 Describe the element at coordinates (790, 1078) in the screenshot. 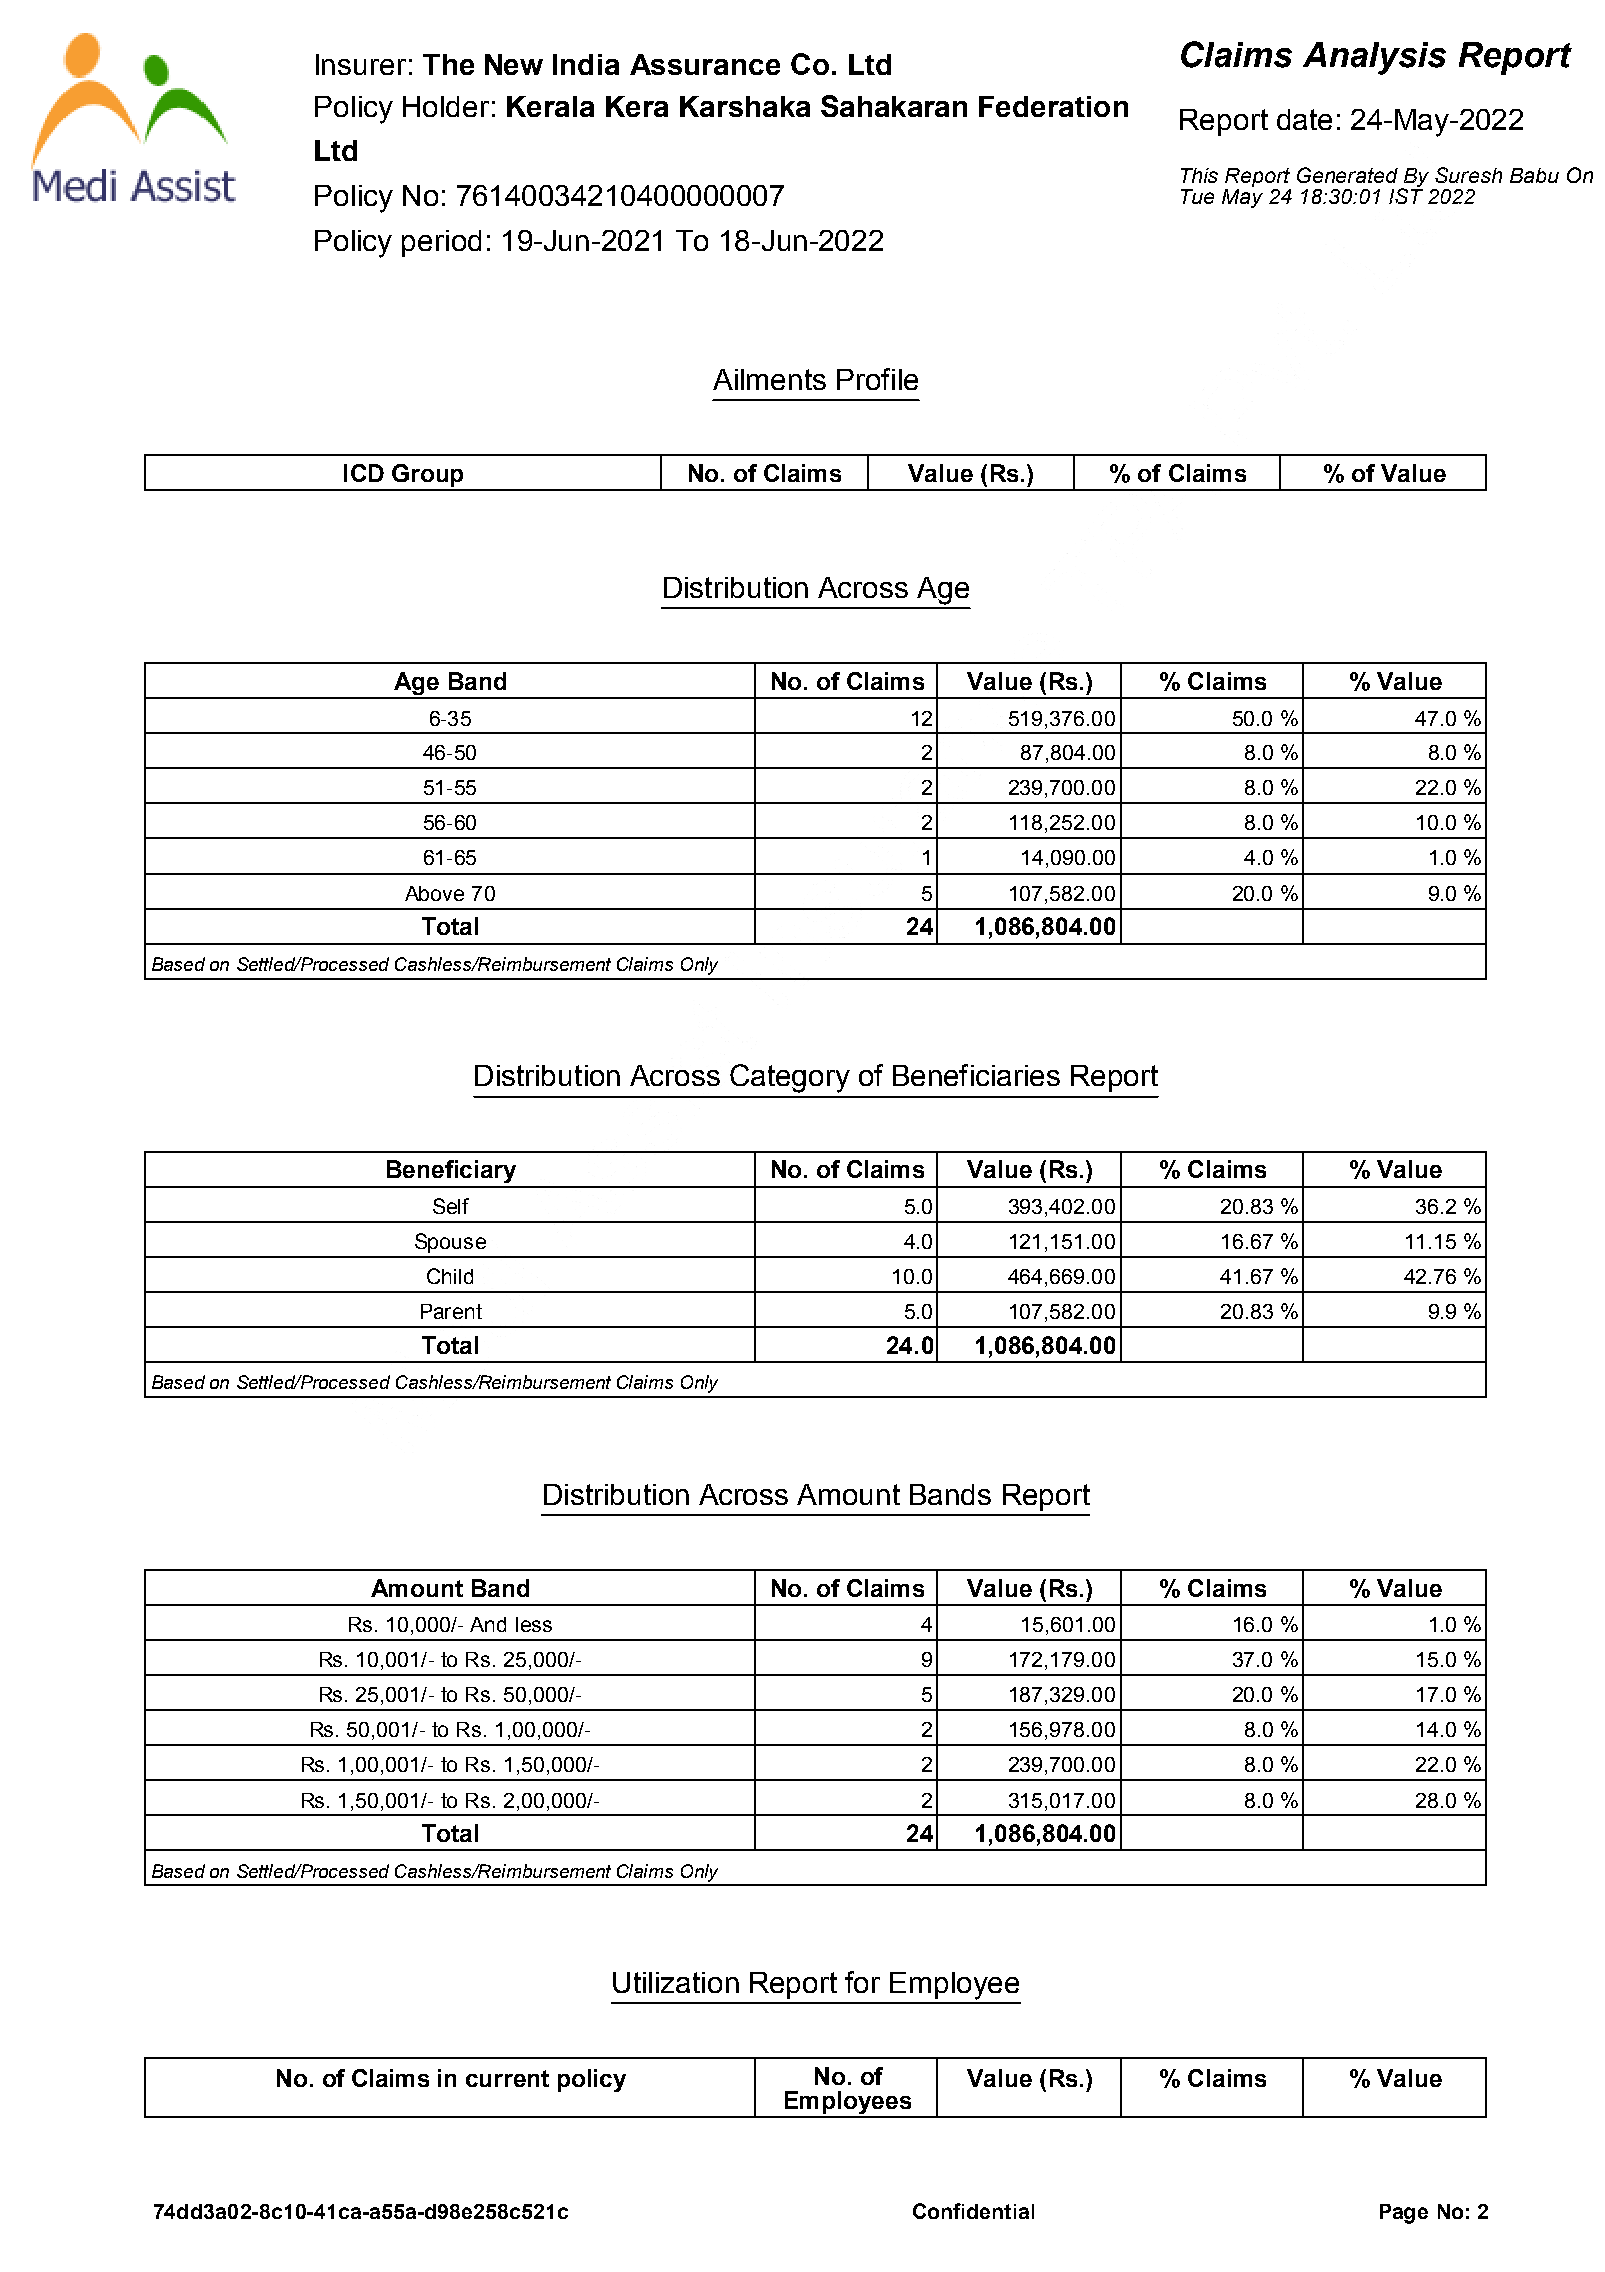

I see `Category` at that location.
